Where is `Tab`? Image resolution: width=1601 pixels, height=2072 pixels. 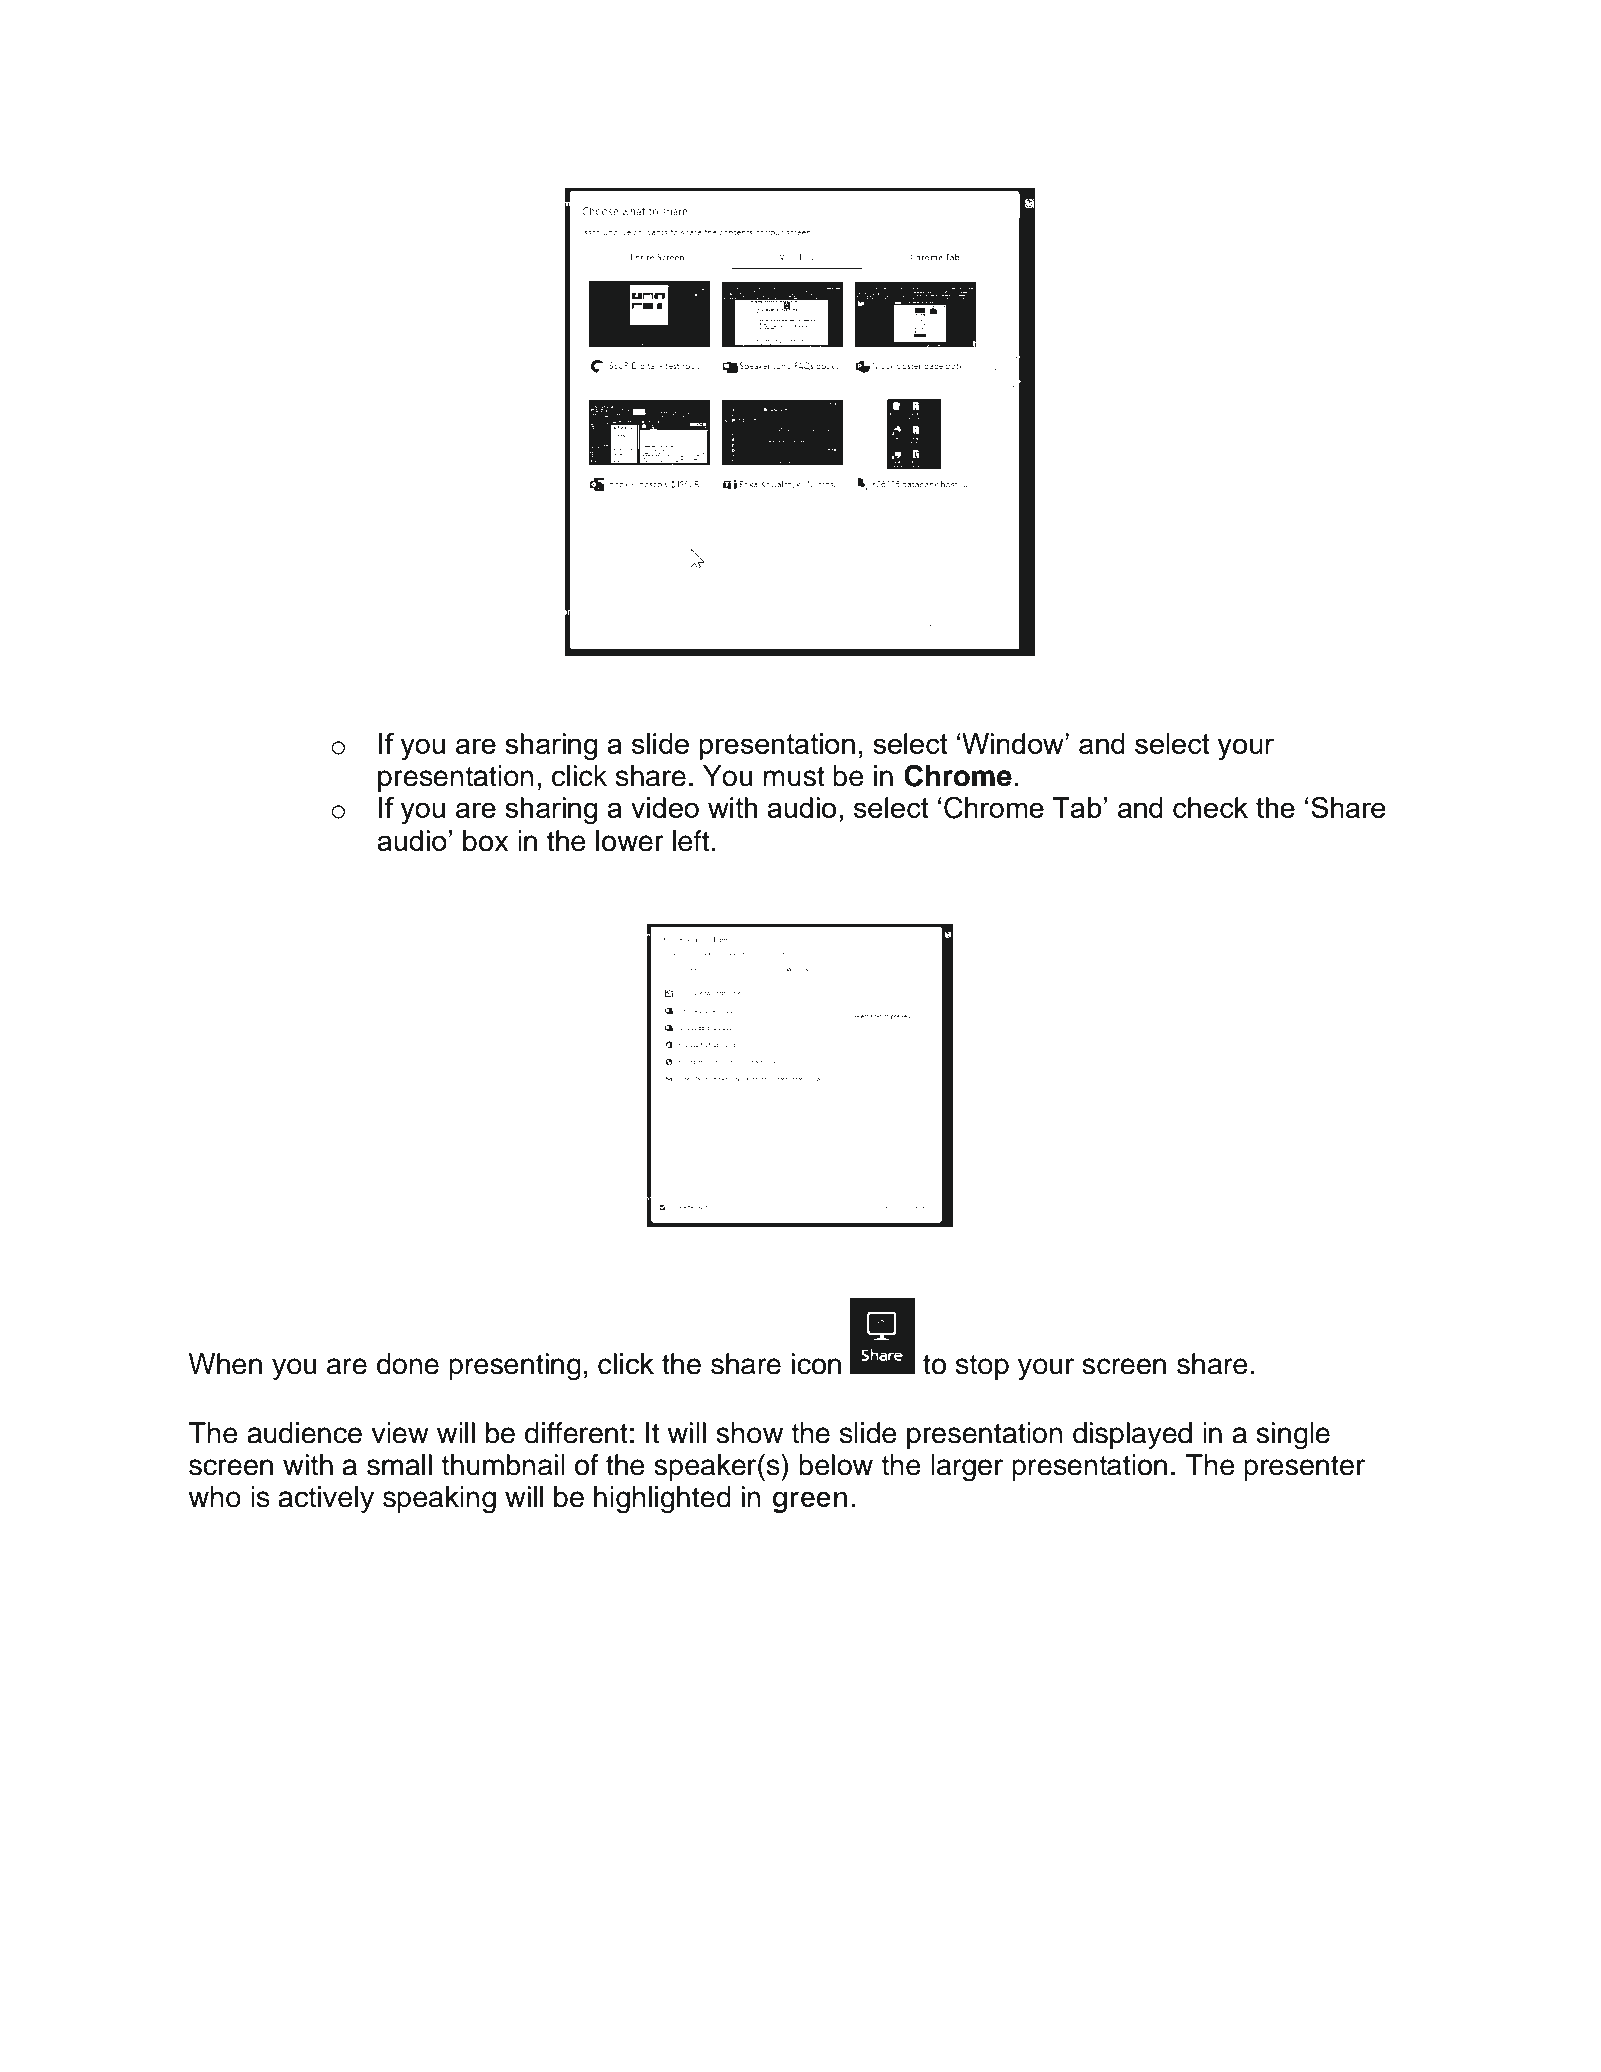 Tab is located at coordinates (1077, 807).
